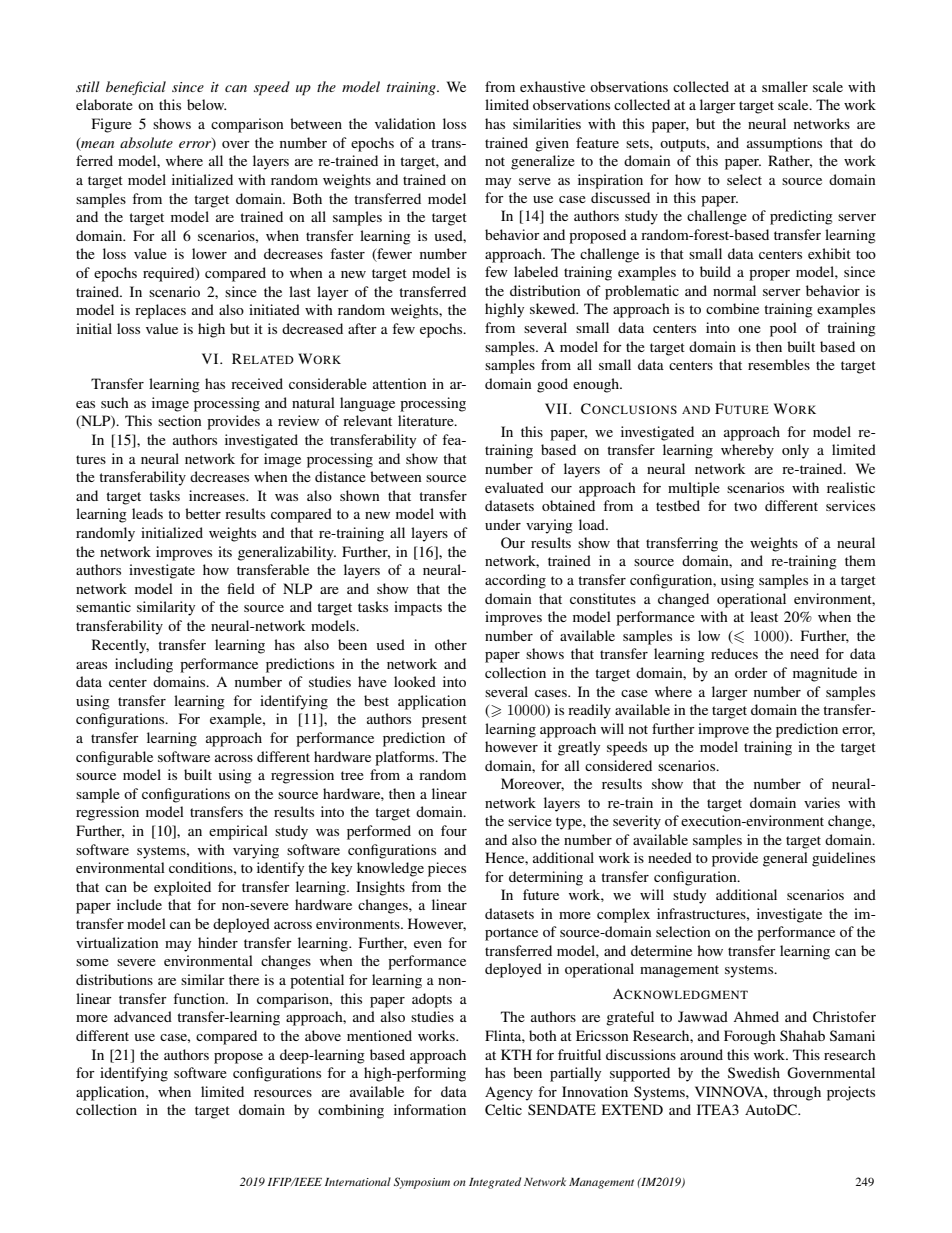 The height and width of the document is (1233, 952). I want to click on combining, so click(351, 1111).
